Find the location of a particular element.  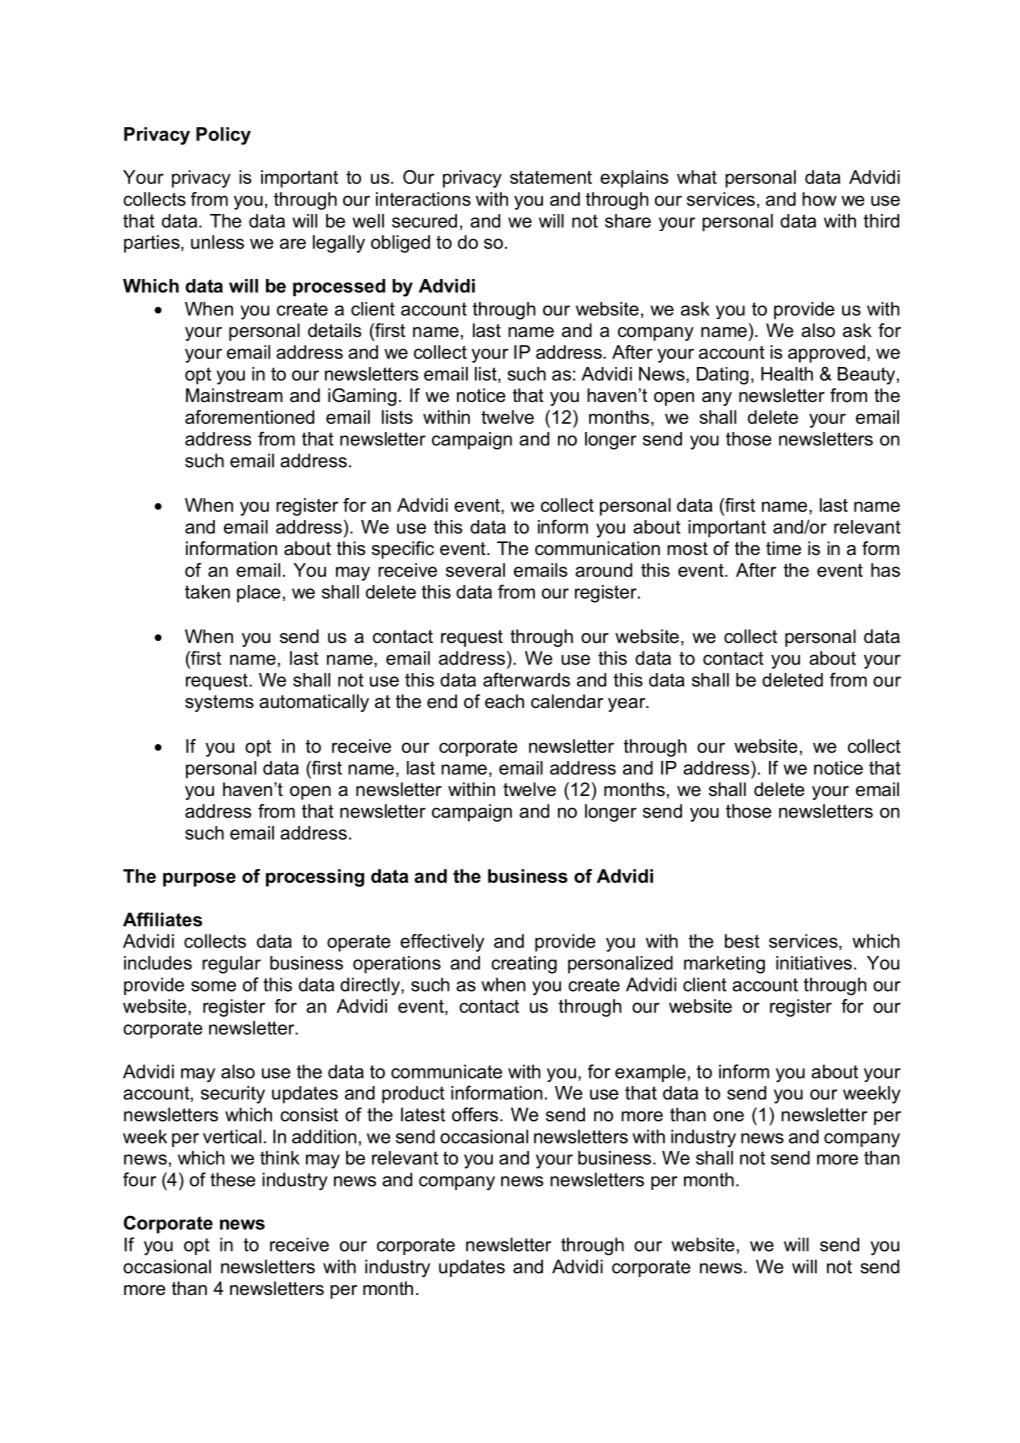

communication is located at coordinates (597, 548).
